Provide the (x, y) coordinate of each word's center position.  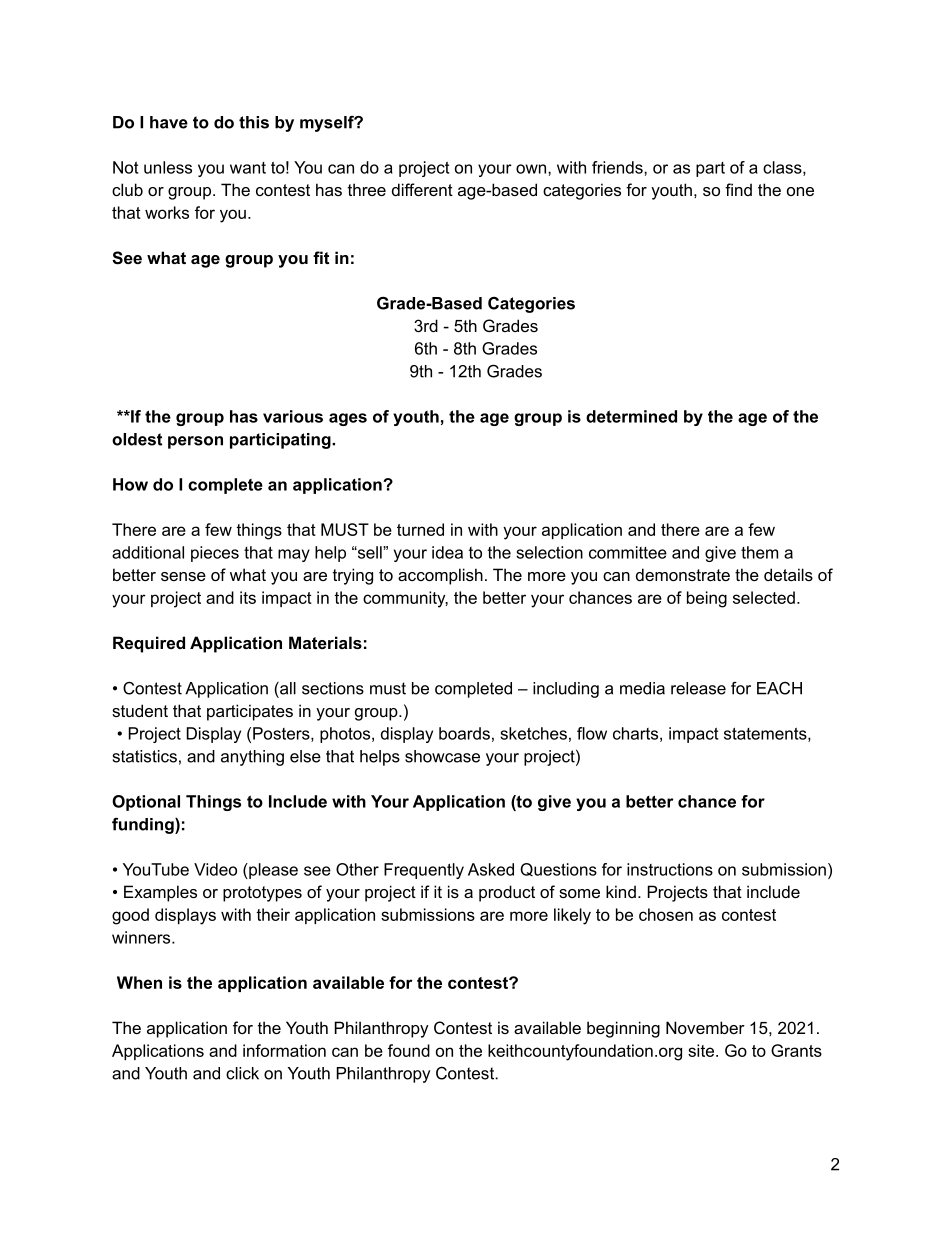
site (701, 1050)
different (422, 189)
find (738, 189)
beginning (623, 1029)
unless (168, 167)
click (242, 1073)
